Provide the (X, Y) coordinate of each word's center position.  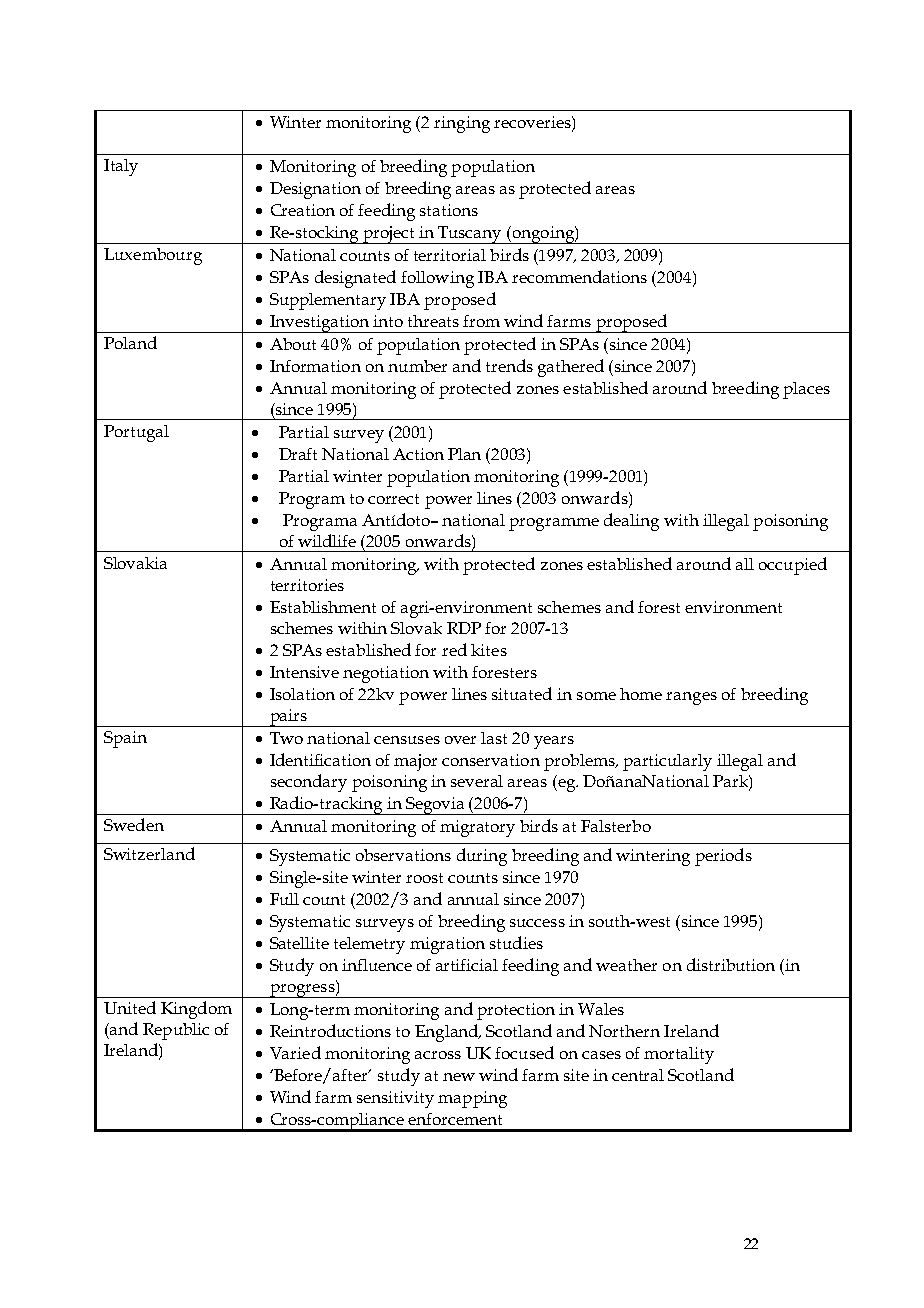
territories (307, 585)
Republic (176, 1031)
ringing (462, 124)
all (745, 564)
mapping (472, 1099)
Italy (121, 167)
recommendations (579, 276)
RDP (464, 628)
